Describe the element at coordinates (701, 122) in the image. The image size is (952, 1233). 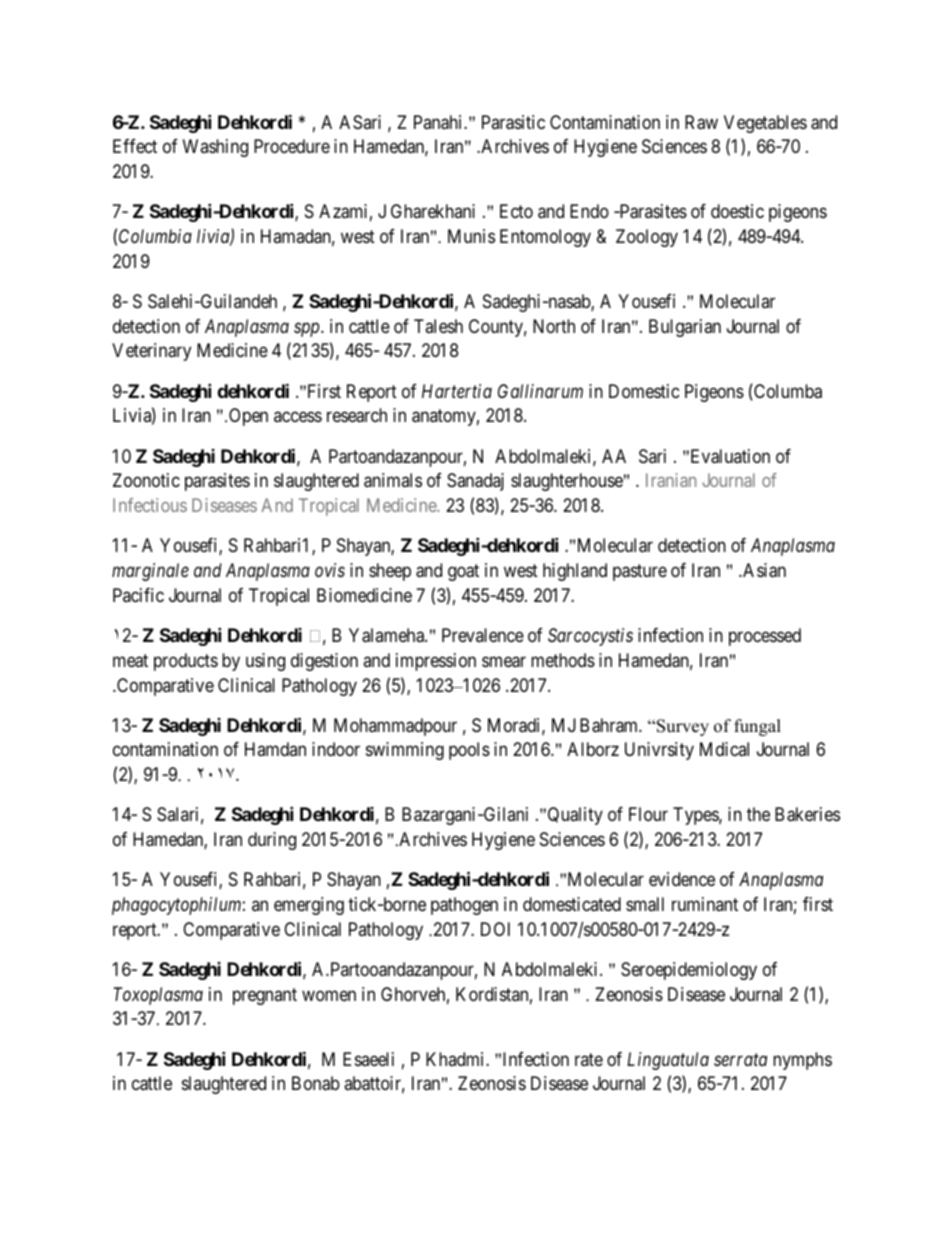
I see `Raw` at that location.
